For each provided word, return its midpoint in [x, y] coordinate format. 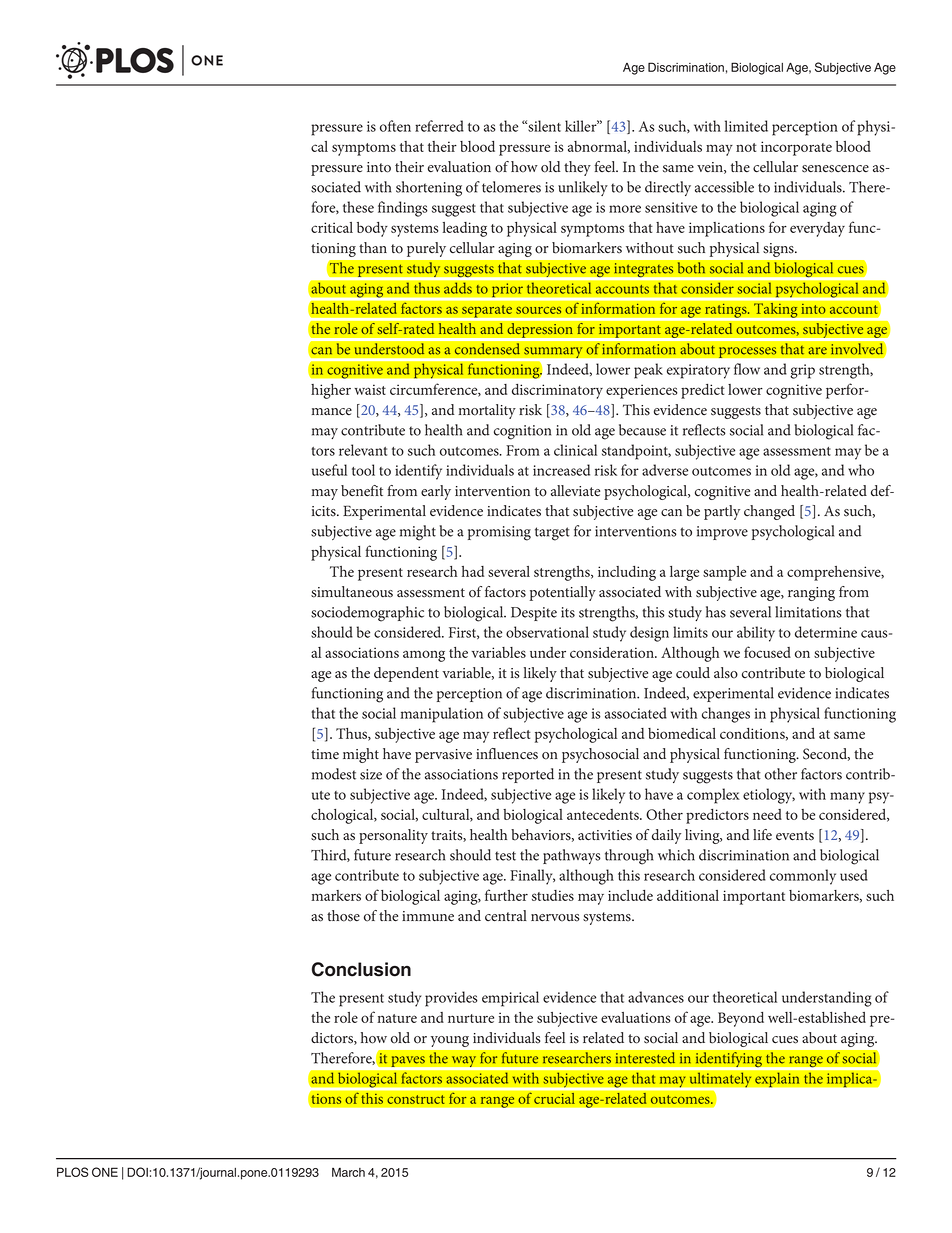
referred [439, 126]
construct [416, 1099]
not [746, 147]
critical [332, 227]
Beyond [741, 1019]
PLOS [73, 1172]
